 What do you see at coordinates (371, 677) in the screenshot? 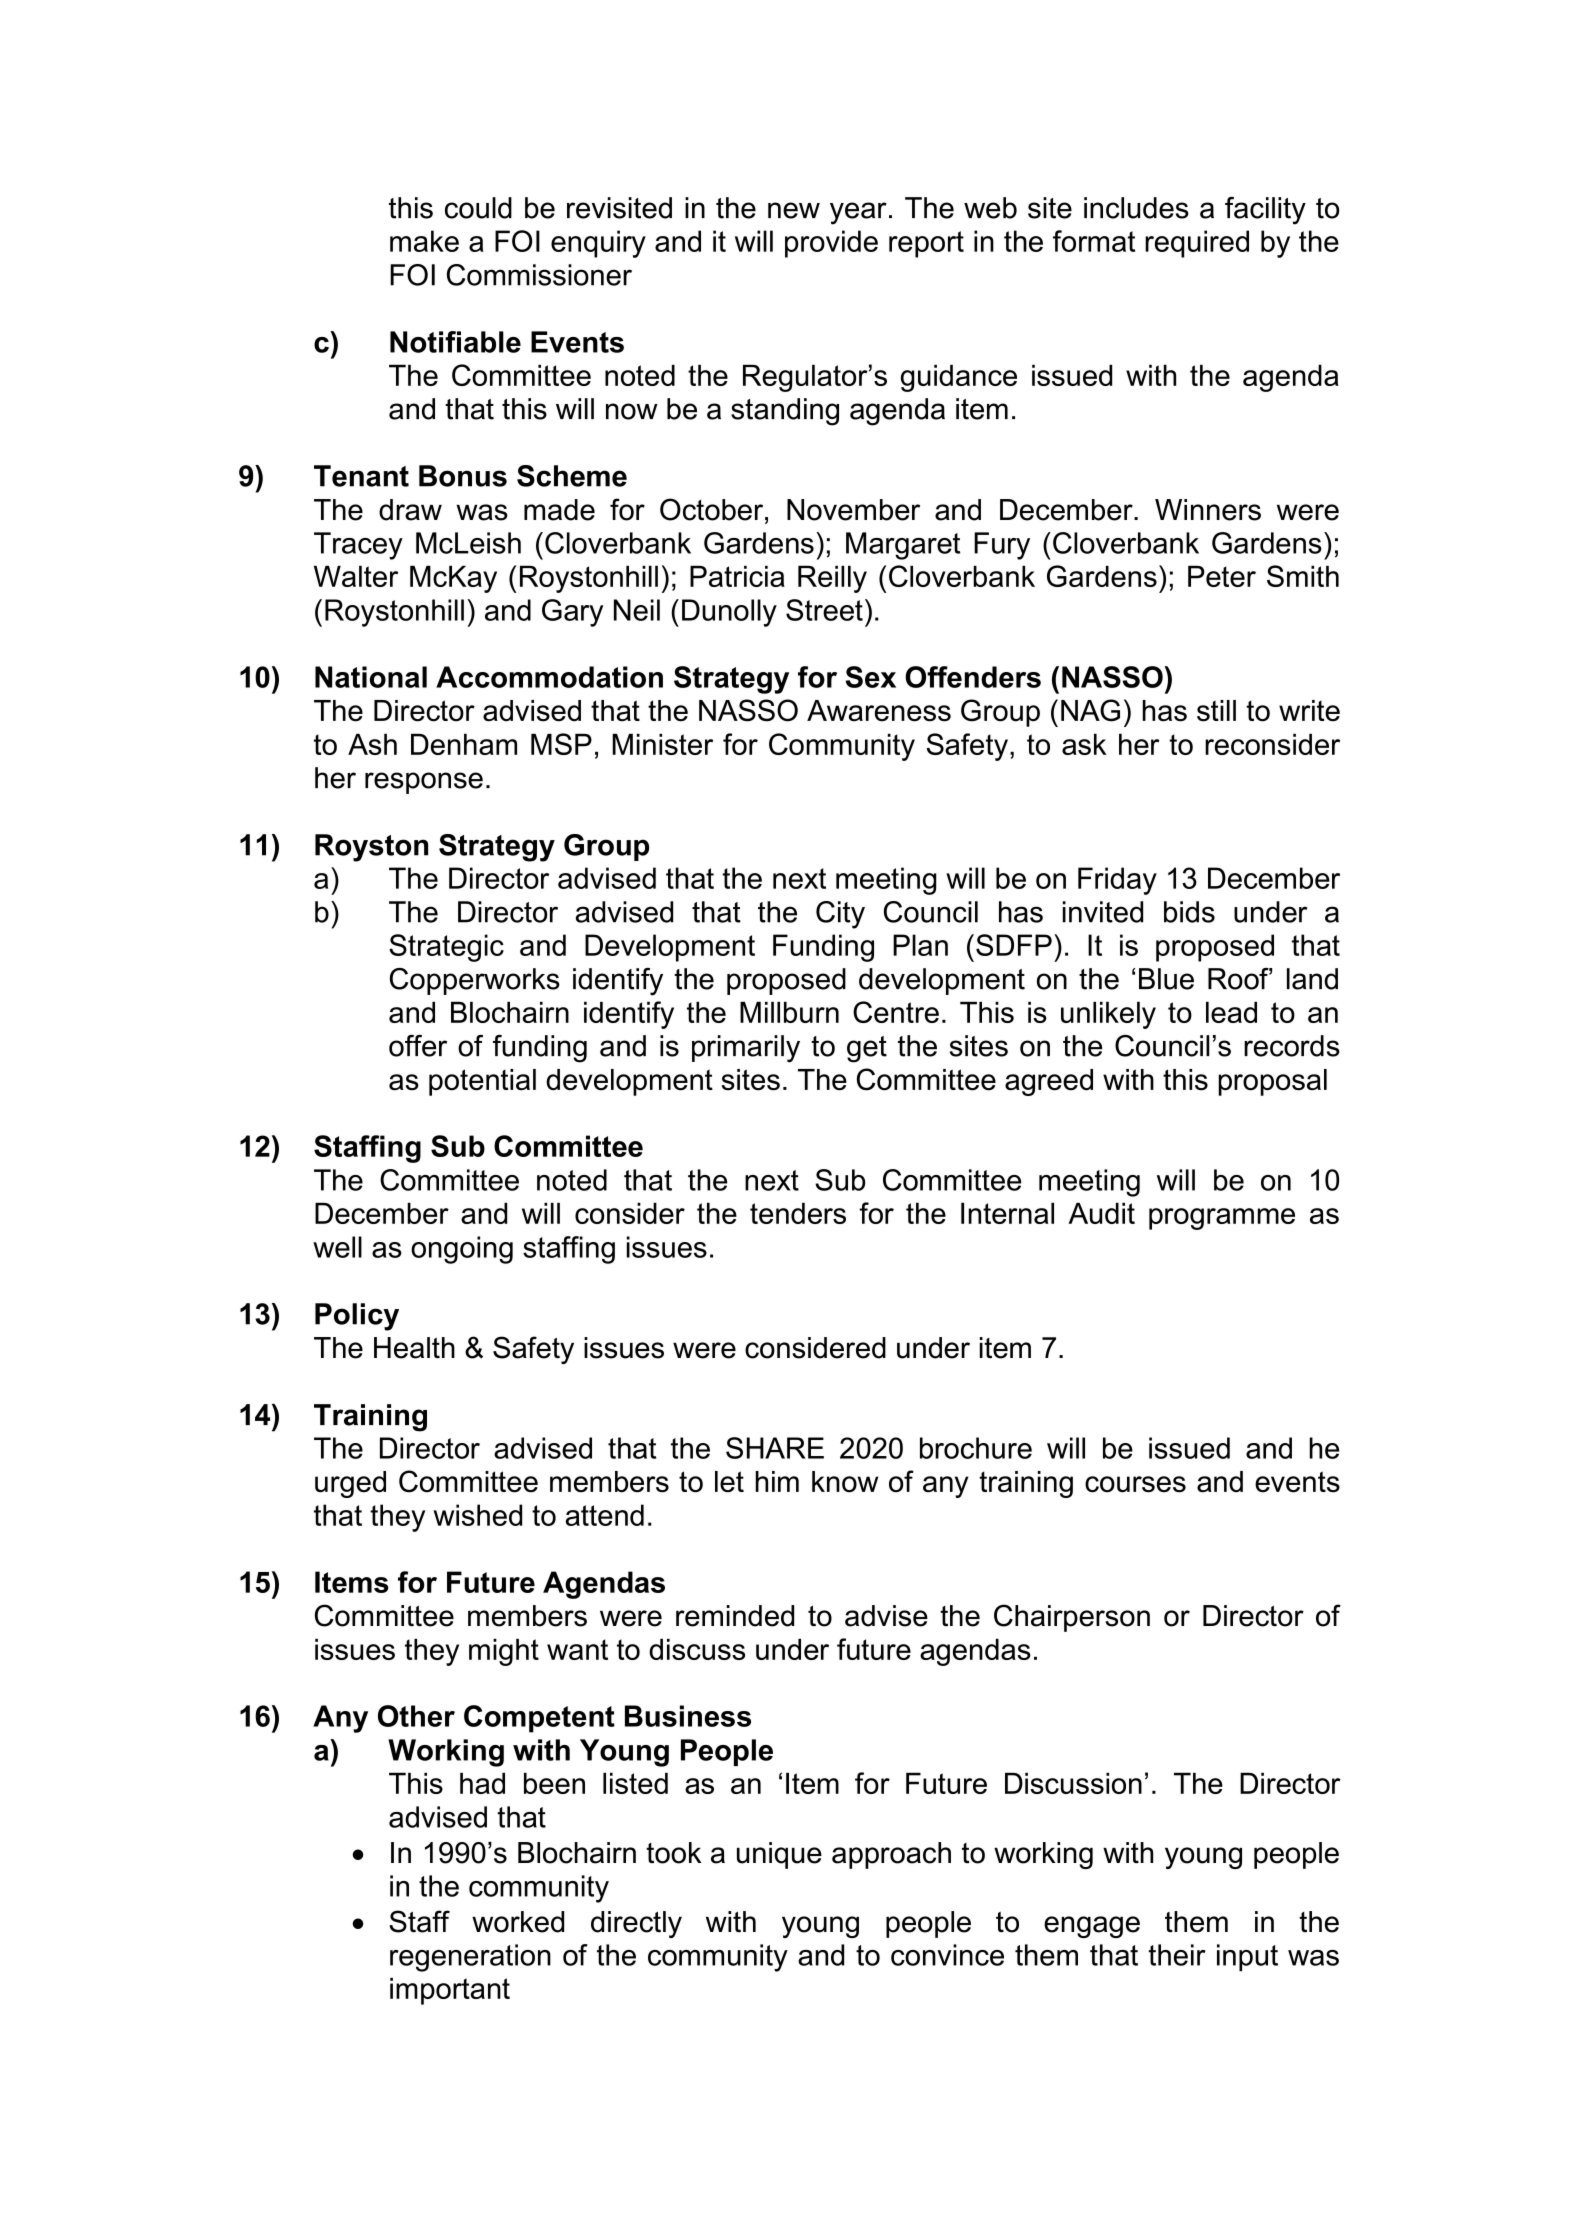
I see `National` at bounding box center [371, 677].
